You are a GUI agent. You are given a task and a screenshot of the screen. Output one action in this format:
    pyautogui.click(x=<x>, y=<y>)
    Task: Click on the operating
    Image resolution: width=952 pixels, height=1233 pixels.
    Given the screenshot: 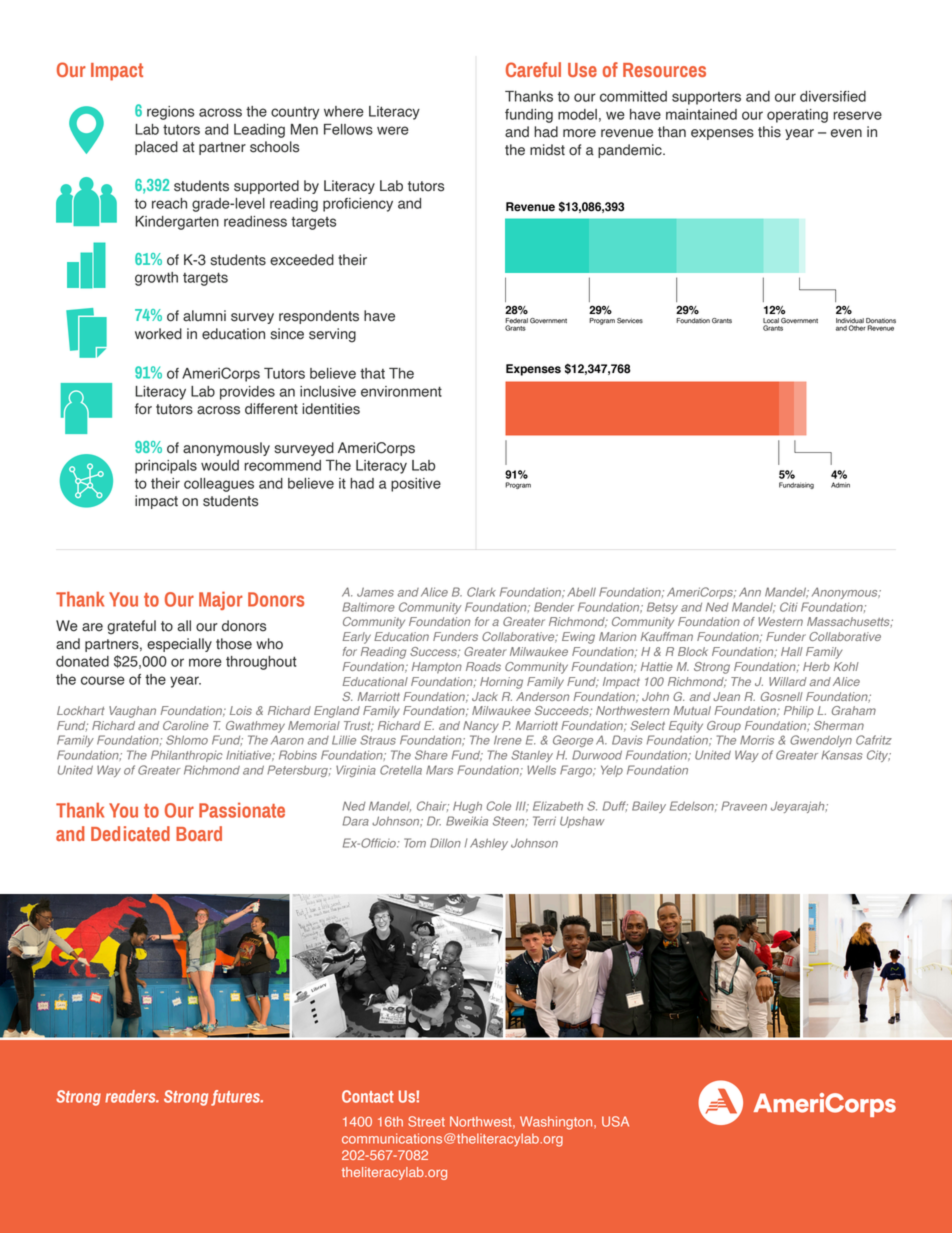 What is the action you would take?
    pyautogui.click(x=797, y=116)
